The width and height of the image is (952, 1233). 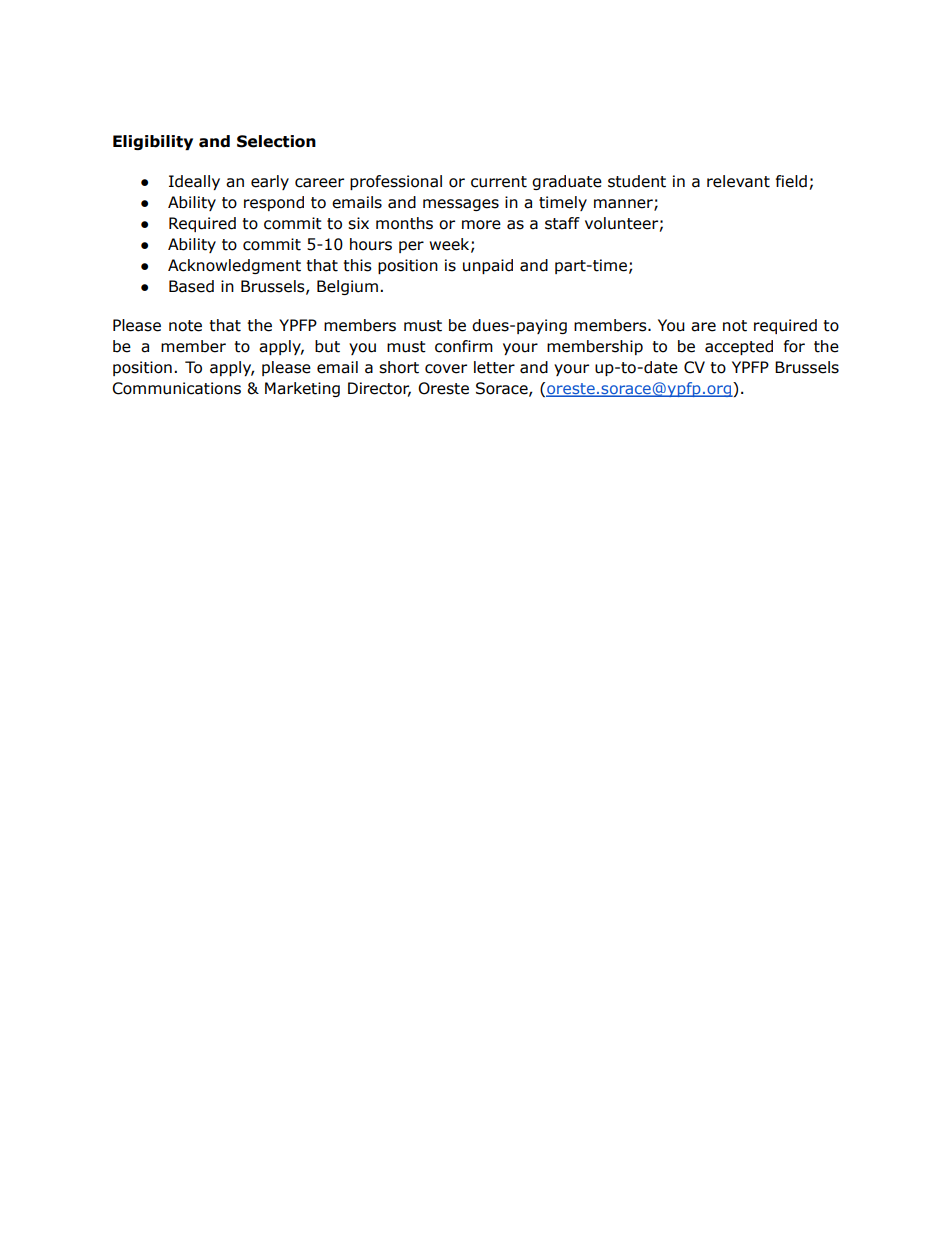 I want to click on Communications, so click(x=176, y=388).
